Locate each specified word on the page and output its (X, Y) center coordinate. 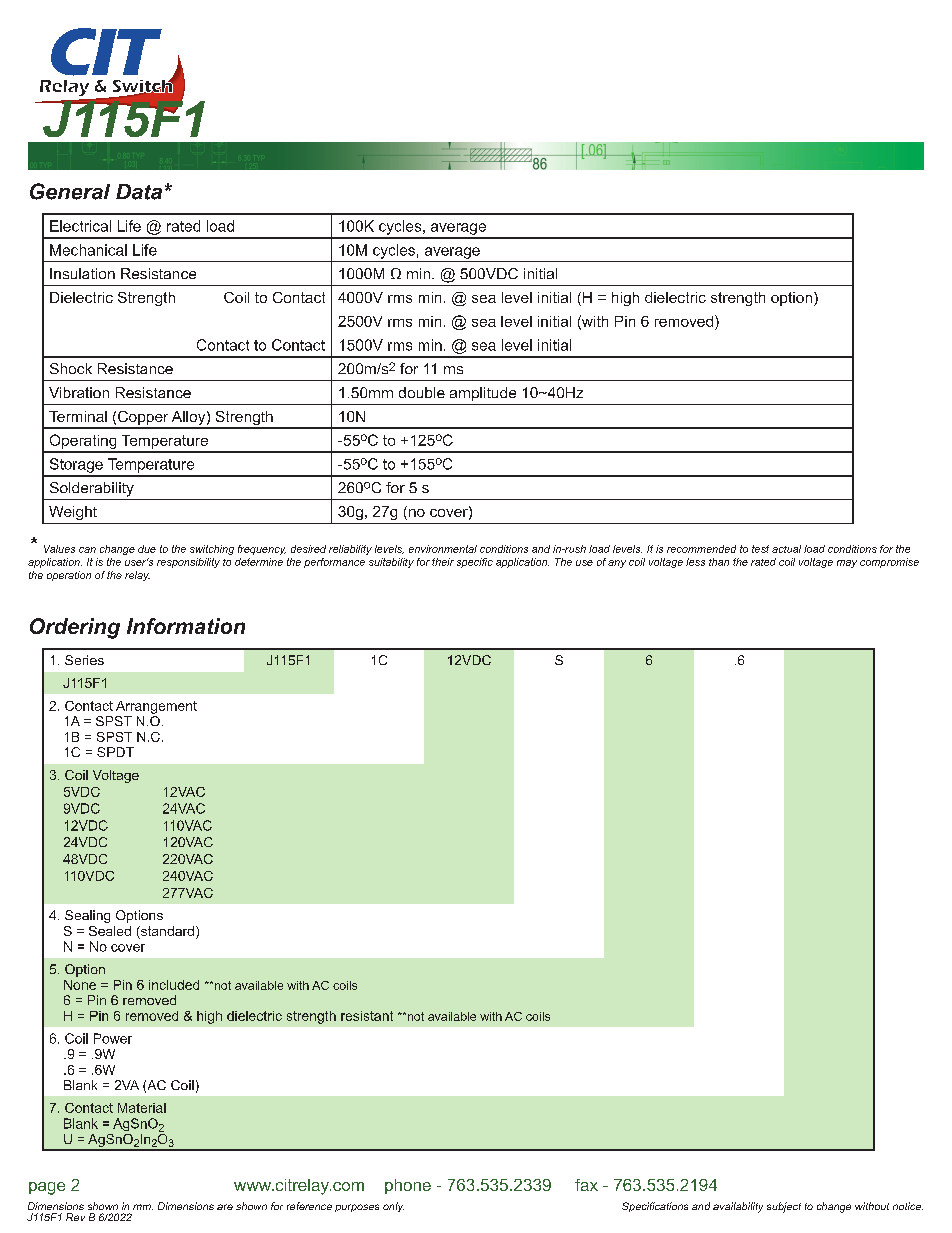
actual (786, 549)
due (147, 549)
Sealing (87, 916)
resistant (367, 1016)
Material (142, 1108)
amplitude (483, 394)
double (422, 392)
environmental (443, 549)
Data (139, 192)
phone (408, 1186)
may (847, 564)
